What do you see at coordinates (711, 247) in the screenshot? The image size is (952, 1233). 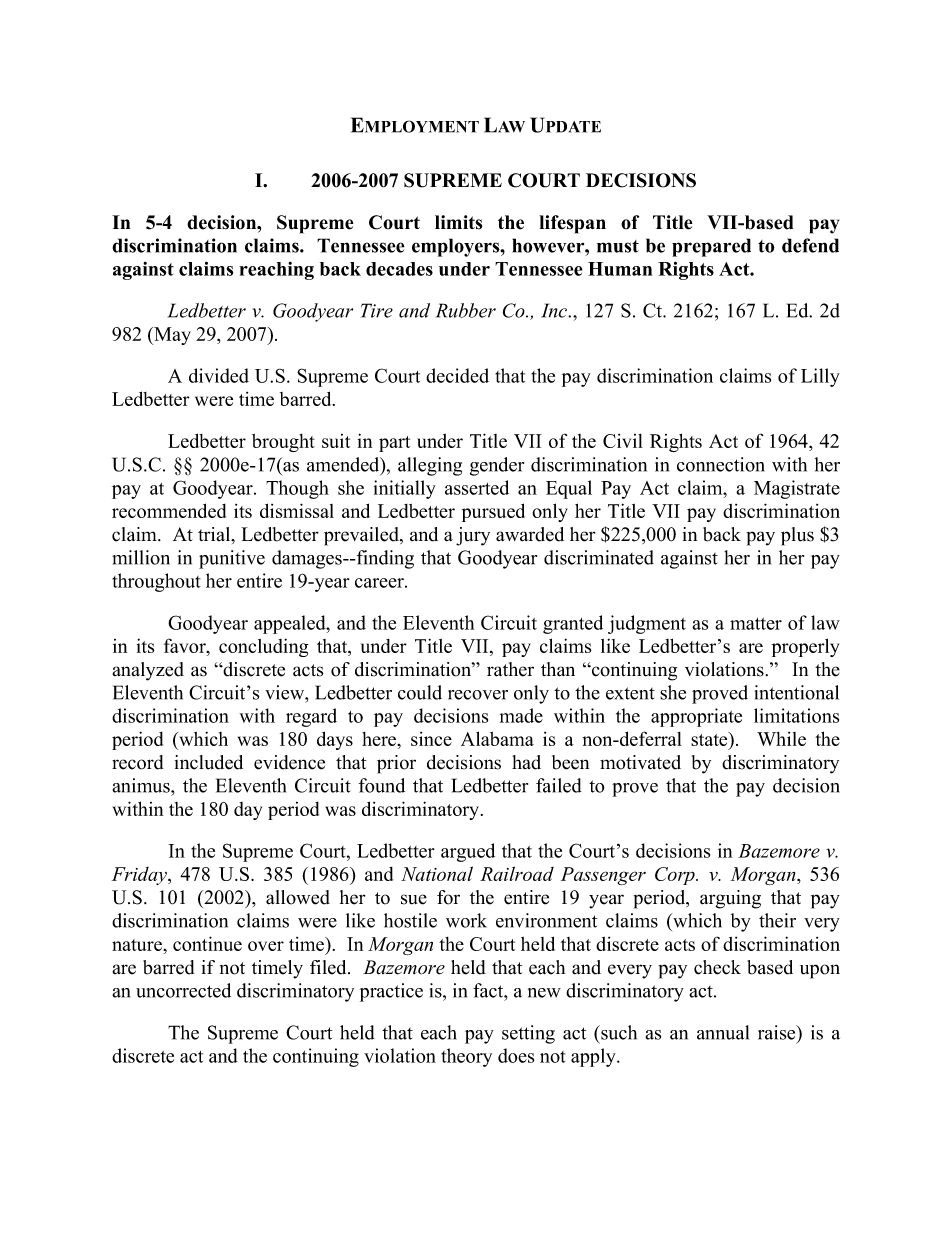 I see `prepared` at bounding box center [711, 247].
